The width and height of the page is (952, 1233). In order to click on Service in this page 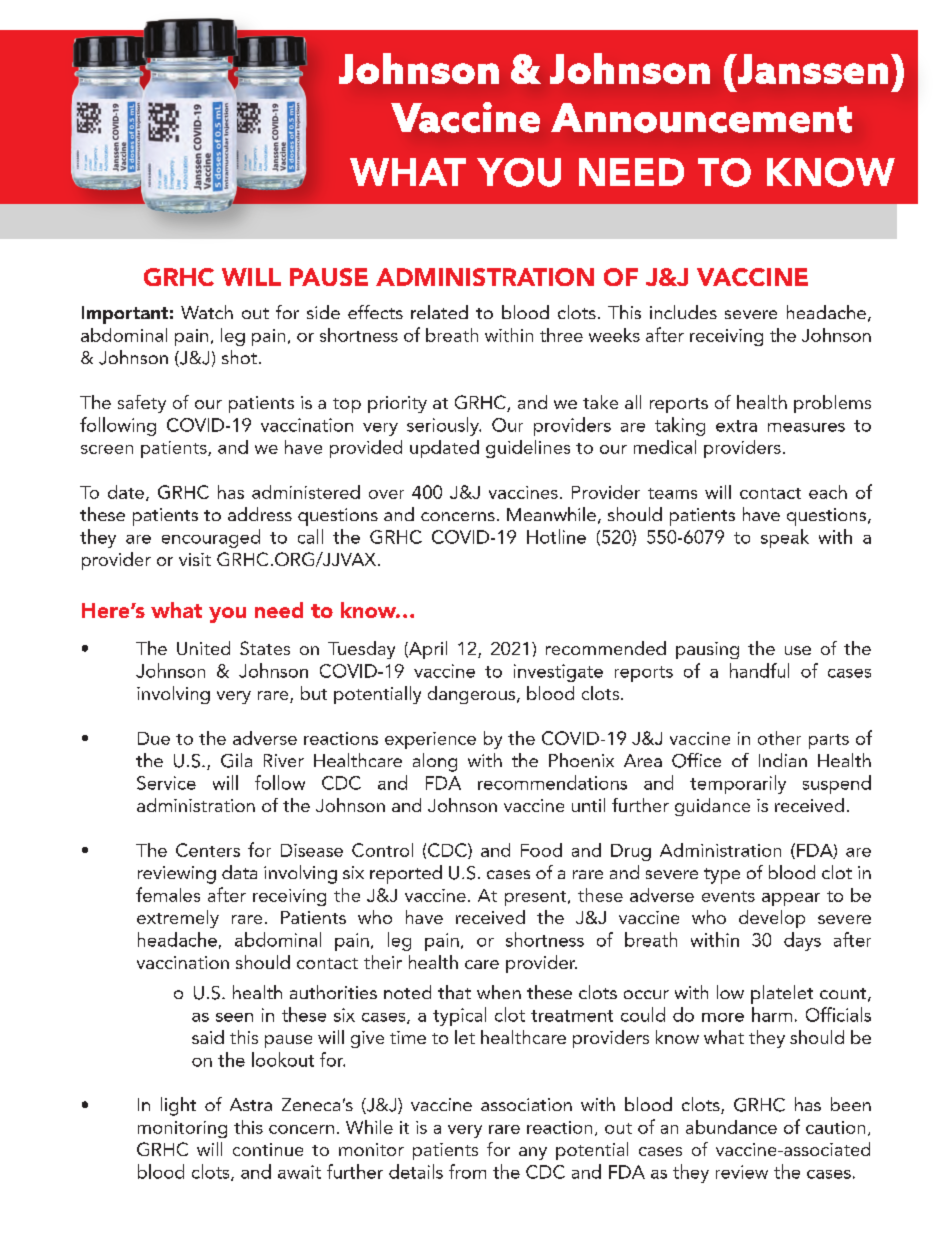, I will do `click(166, 783)`.
